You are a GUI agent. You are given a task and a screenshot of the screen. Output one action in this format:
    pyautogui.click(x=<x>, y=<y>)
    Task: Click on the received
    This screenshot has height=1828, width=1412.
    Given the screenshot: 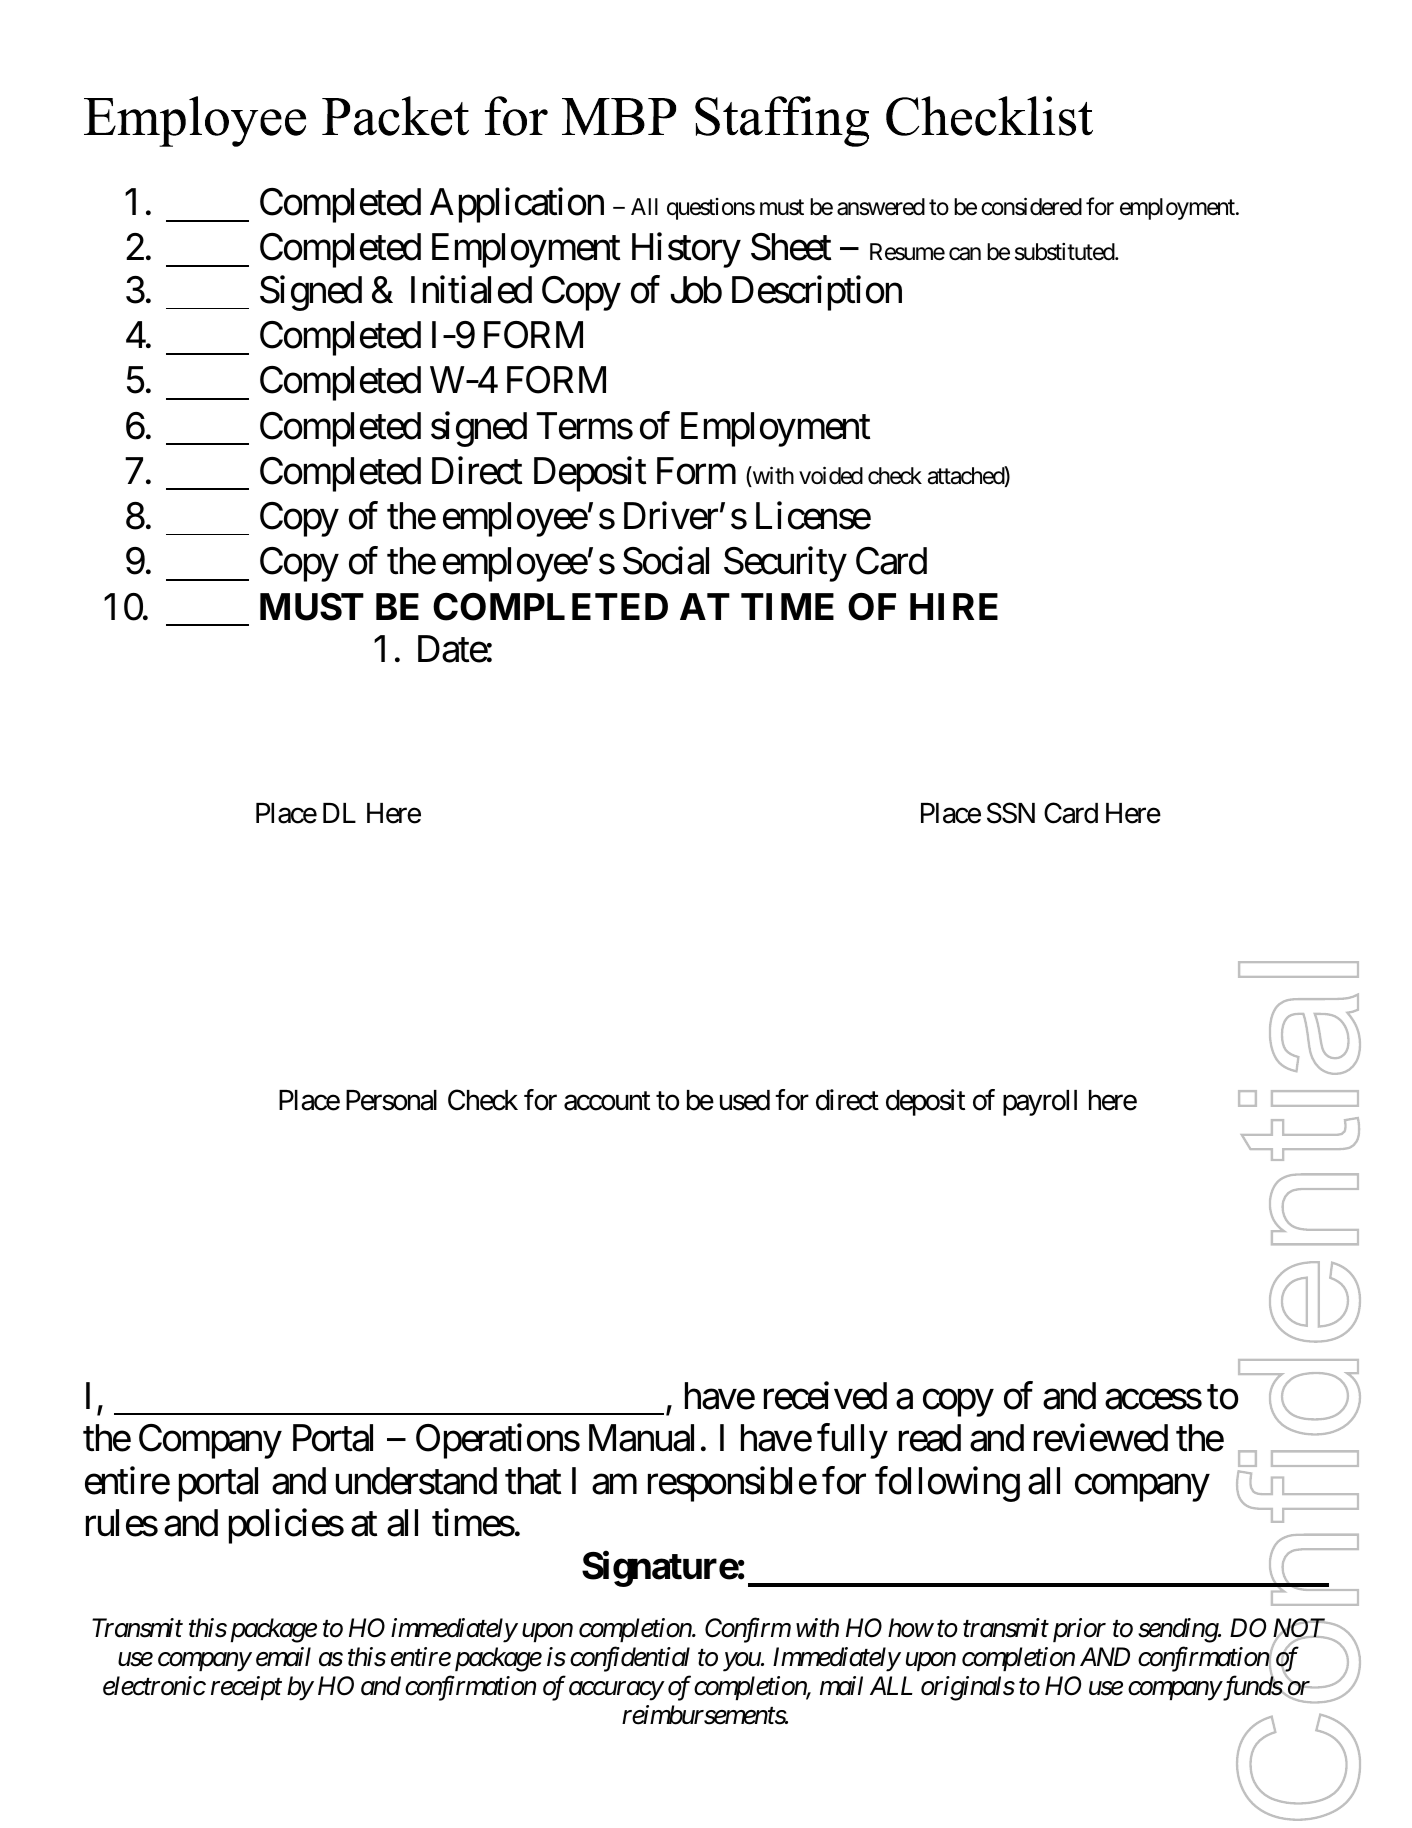 What is the action you would take?
    pyautogui.click(x=825, y=1395)
